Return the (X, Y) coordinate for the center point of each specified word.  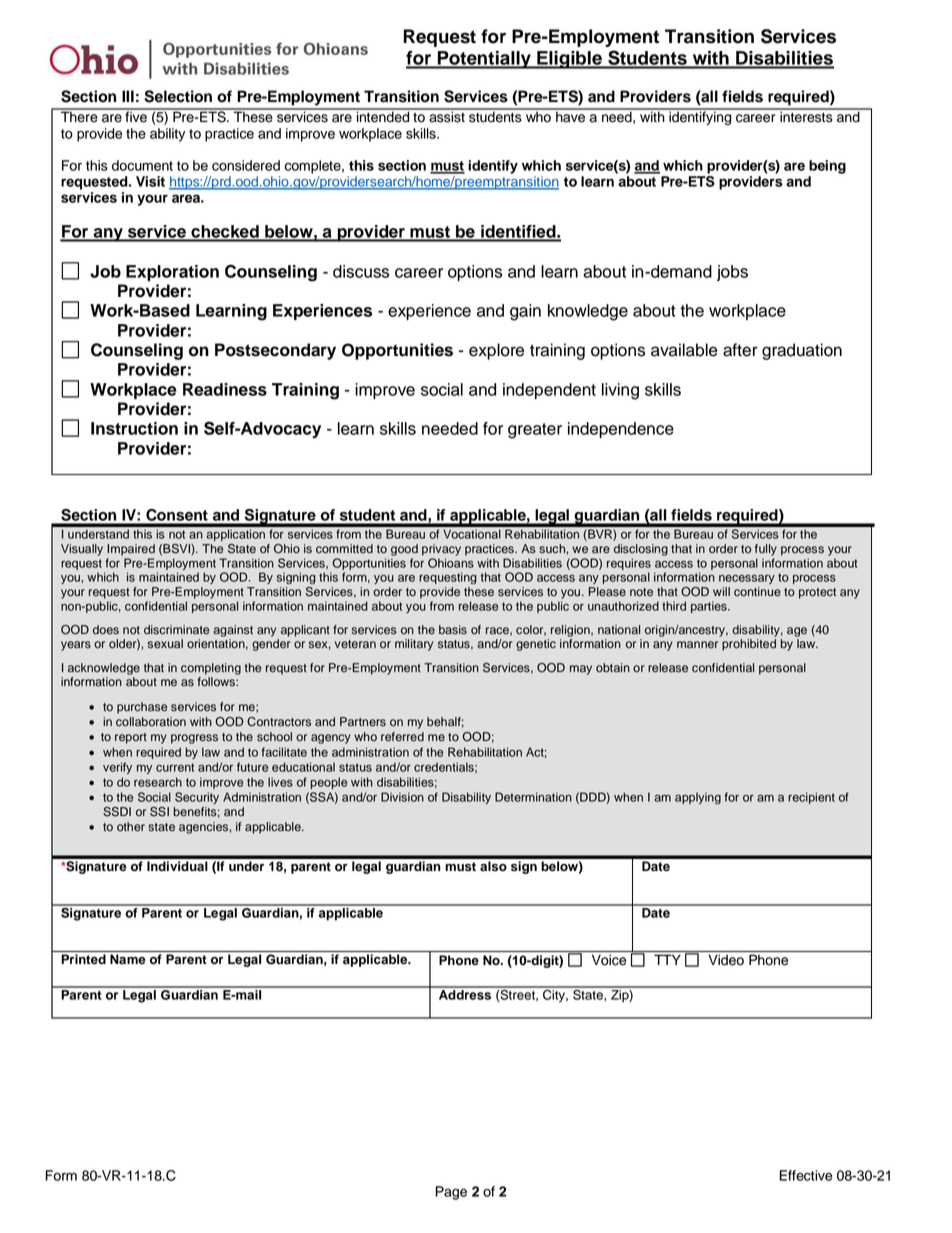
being (827, 167)
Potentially (484, 60)
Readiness (225, 389)
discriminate (176, 630)
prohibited (749, 645)
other (131, 827)
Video (726, 960)
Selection (178, 96)
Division (402, 797)
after (740, 350)
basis (453, 630)
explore (496, 351)
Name (128, 959)
